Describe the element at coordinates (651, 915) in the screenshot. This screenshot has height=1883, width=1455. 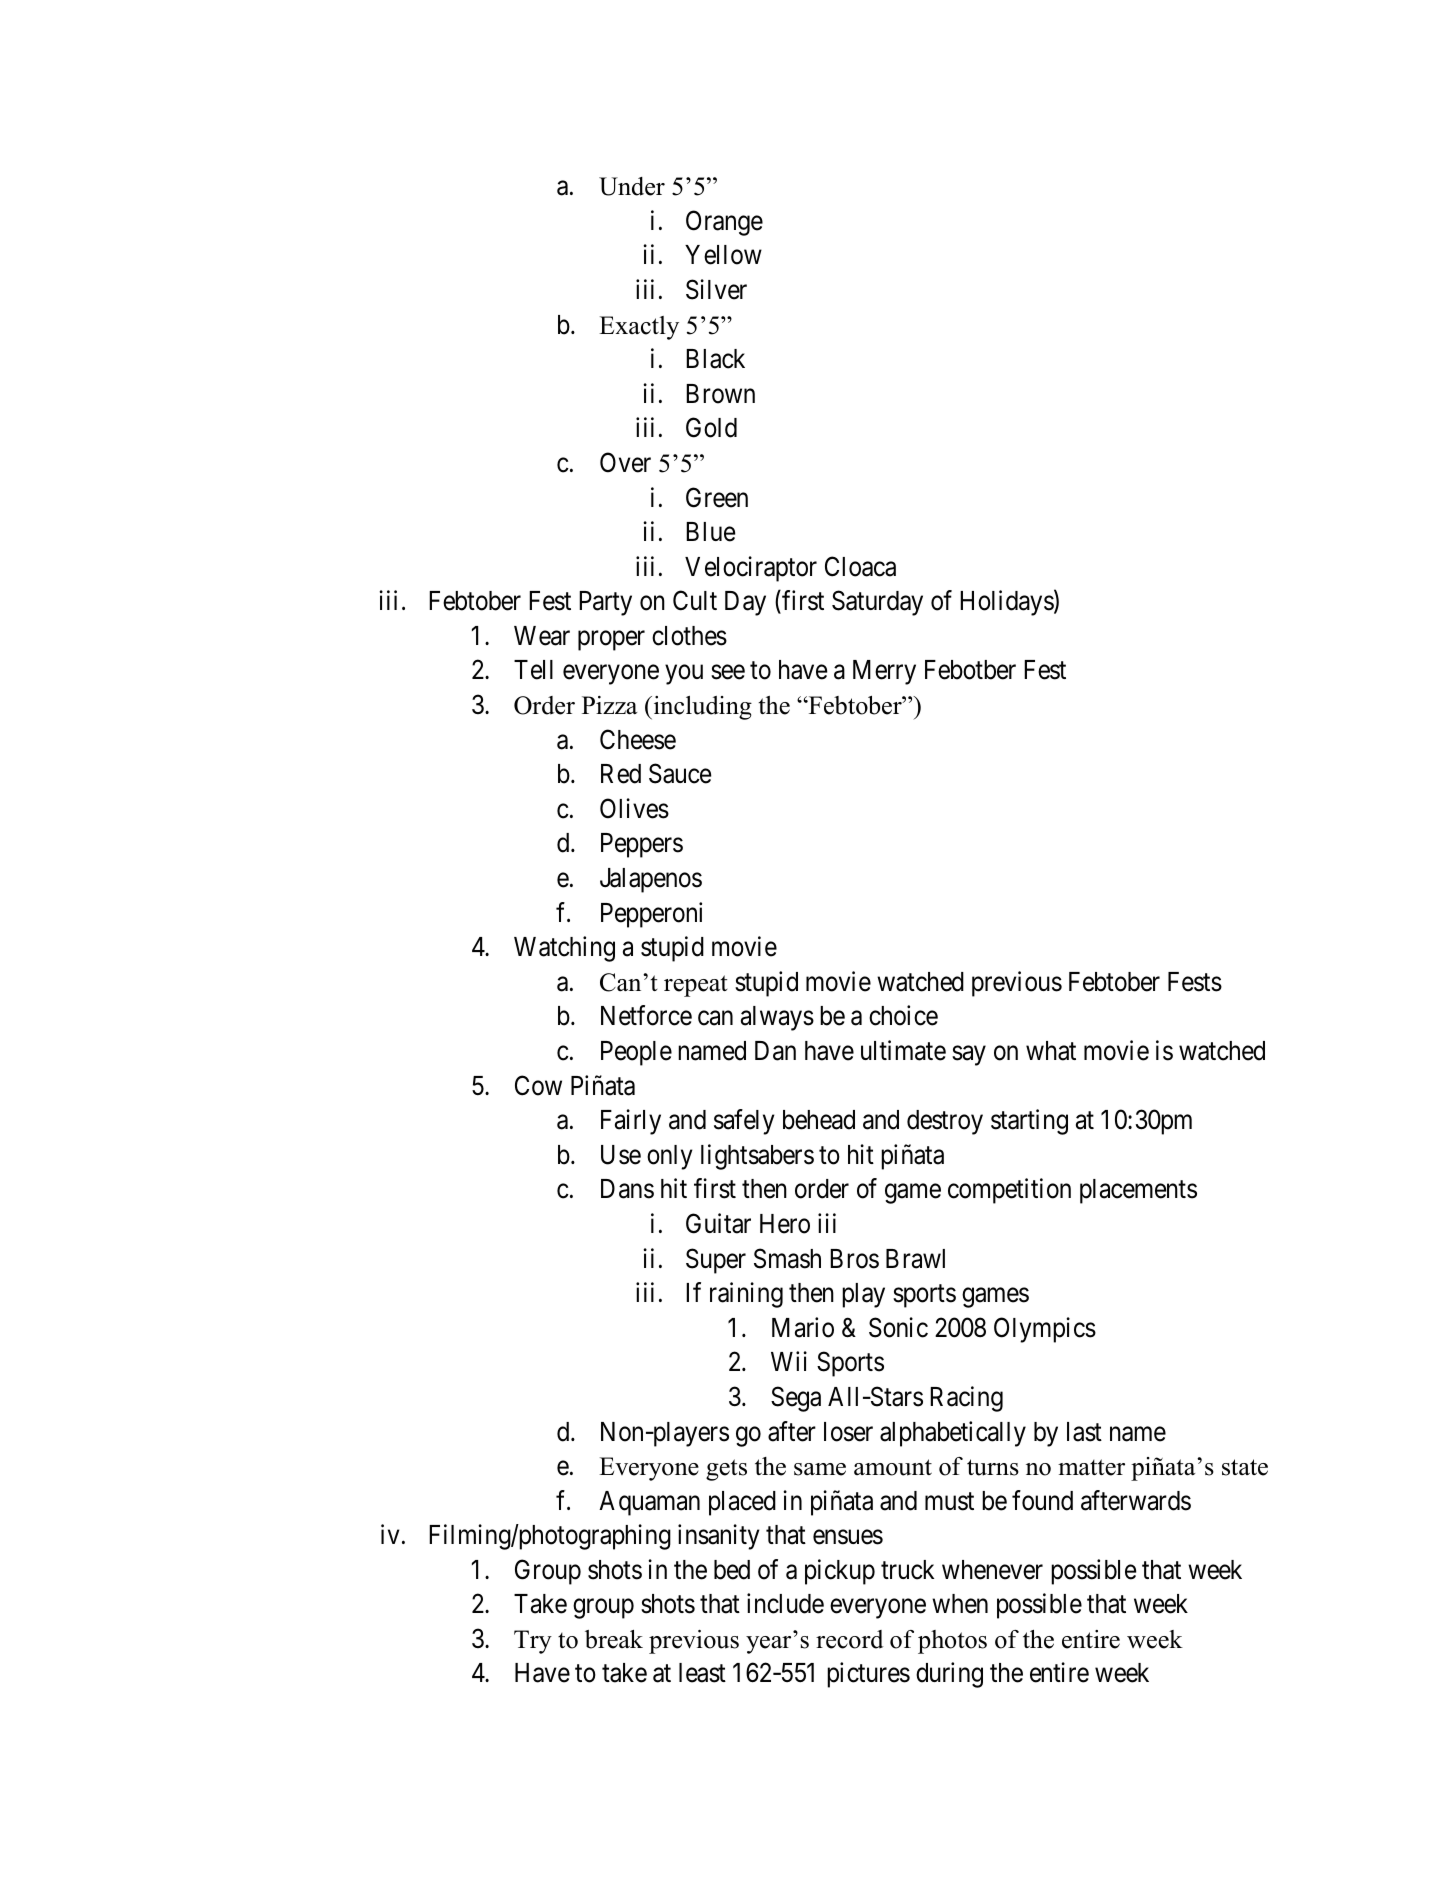
I see `Pepperoni` at that location.
